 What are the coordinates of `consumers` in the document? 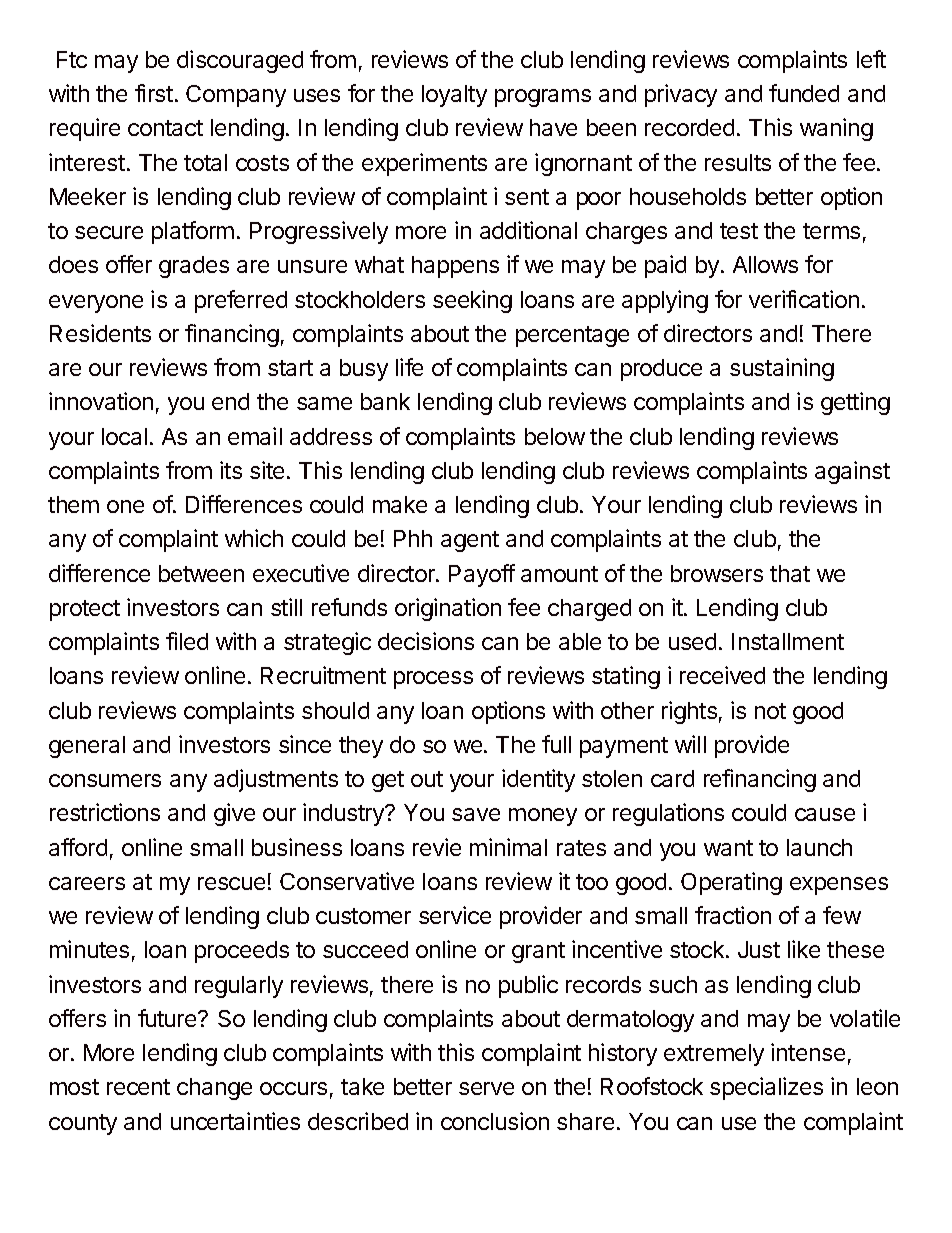 It's located at (105, 780).
